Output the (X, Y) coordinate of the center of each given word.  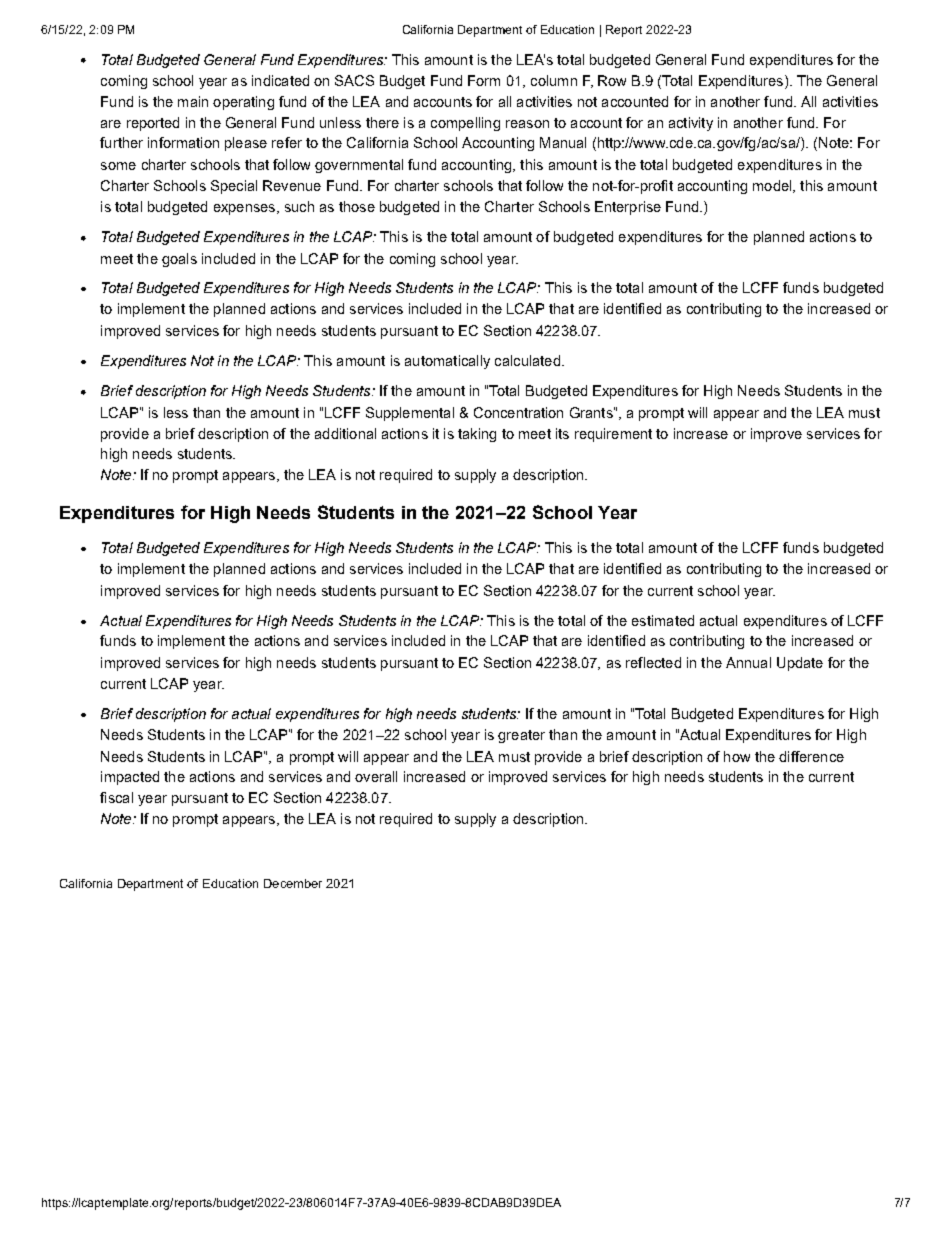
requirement (613, 435)
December (293, 883)
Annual (748, 662)
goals (179, 260)
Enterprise (628, 208)
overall (376, 776)
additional (345, 433)
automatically (447, 362)
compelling (465, 124)
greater (521, 736)
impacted (130, 778)
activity (691, 124)
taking (477, 435)
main (193, 101)
